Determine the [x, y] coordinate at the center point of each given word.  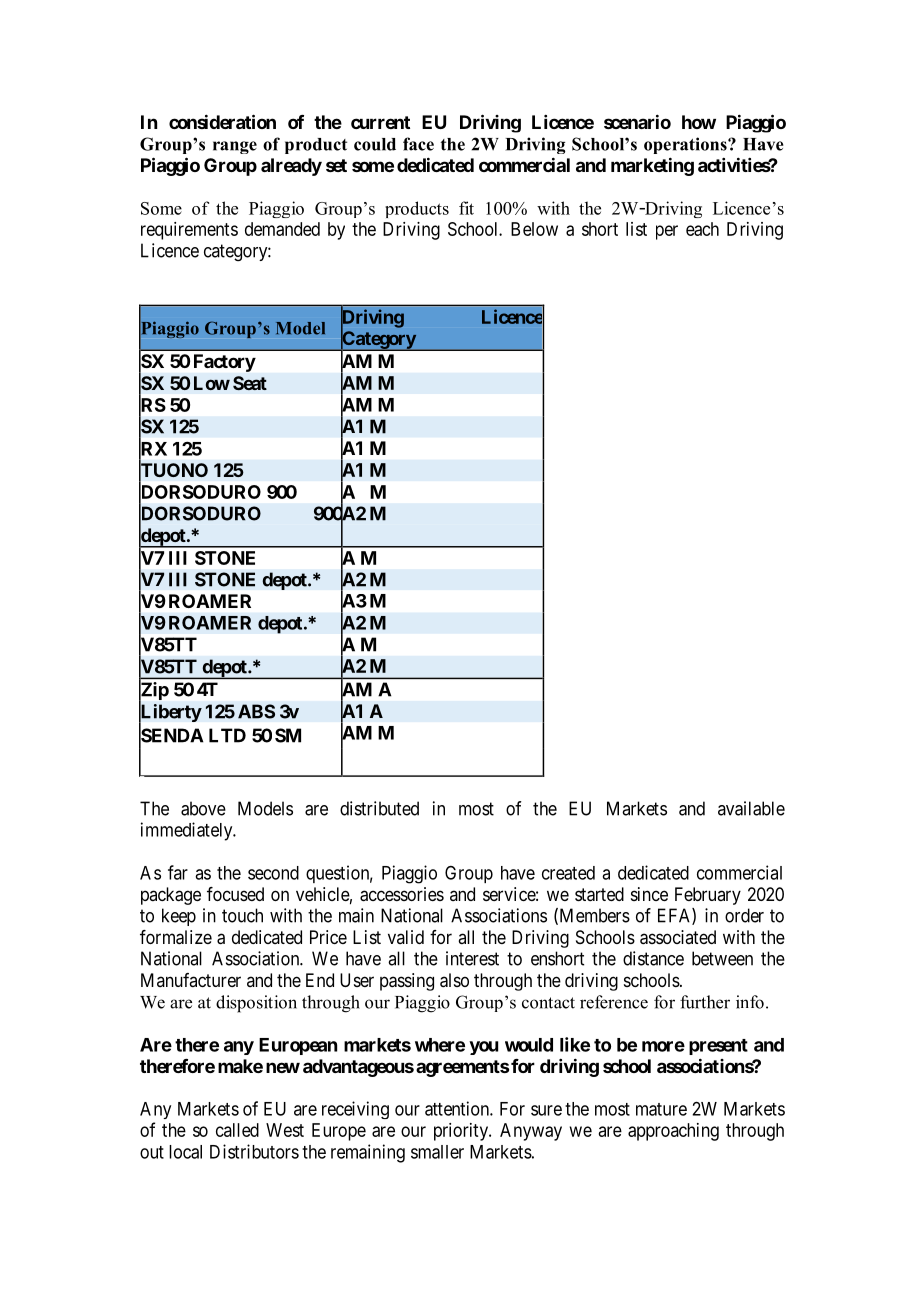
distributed [379, 808]
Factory [225, 363]
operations [686, 145]
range [235, 147]
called [237, 1130]
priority [462, 1132]
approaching [673, 1132]
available [751, 808]
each [702, 229]
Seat [250, 383]
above [203, 808]
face [418, 144]
